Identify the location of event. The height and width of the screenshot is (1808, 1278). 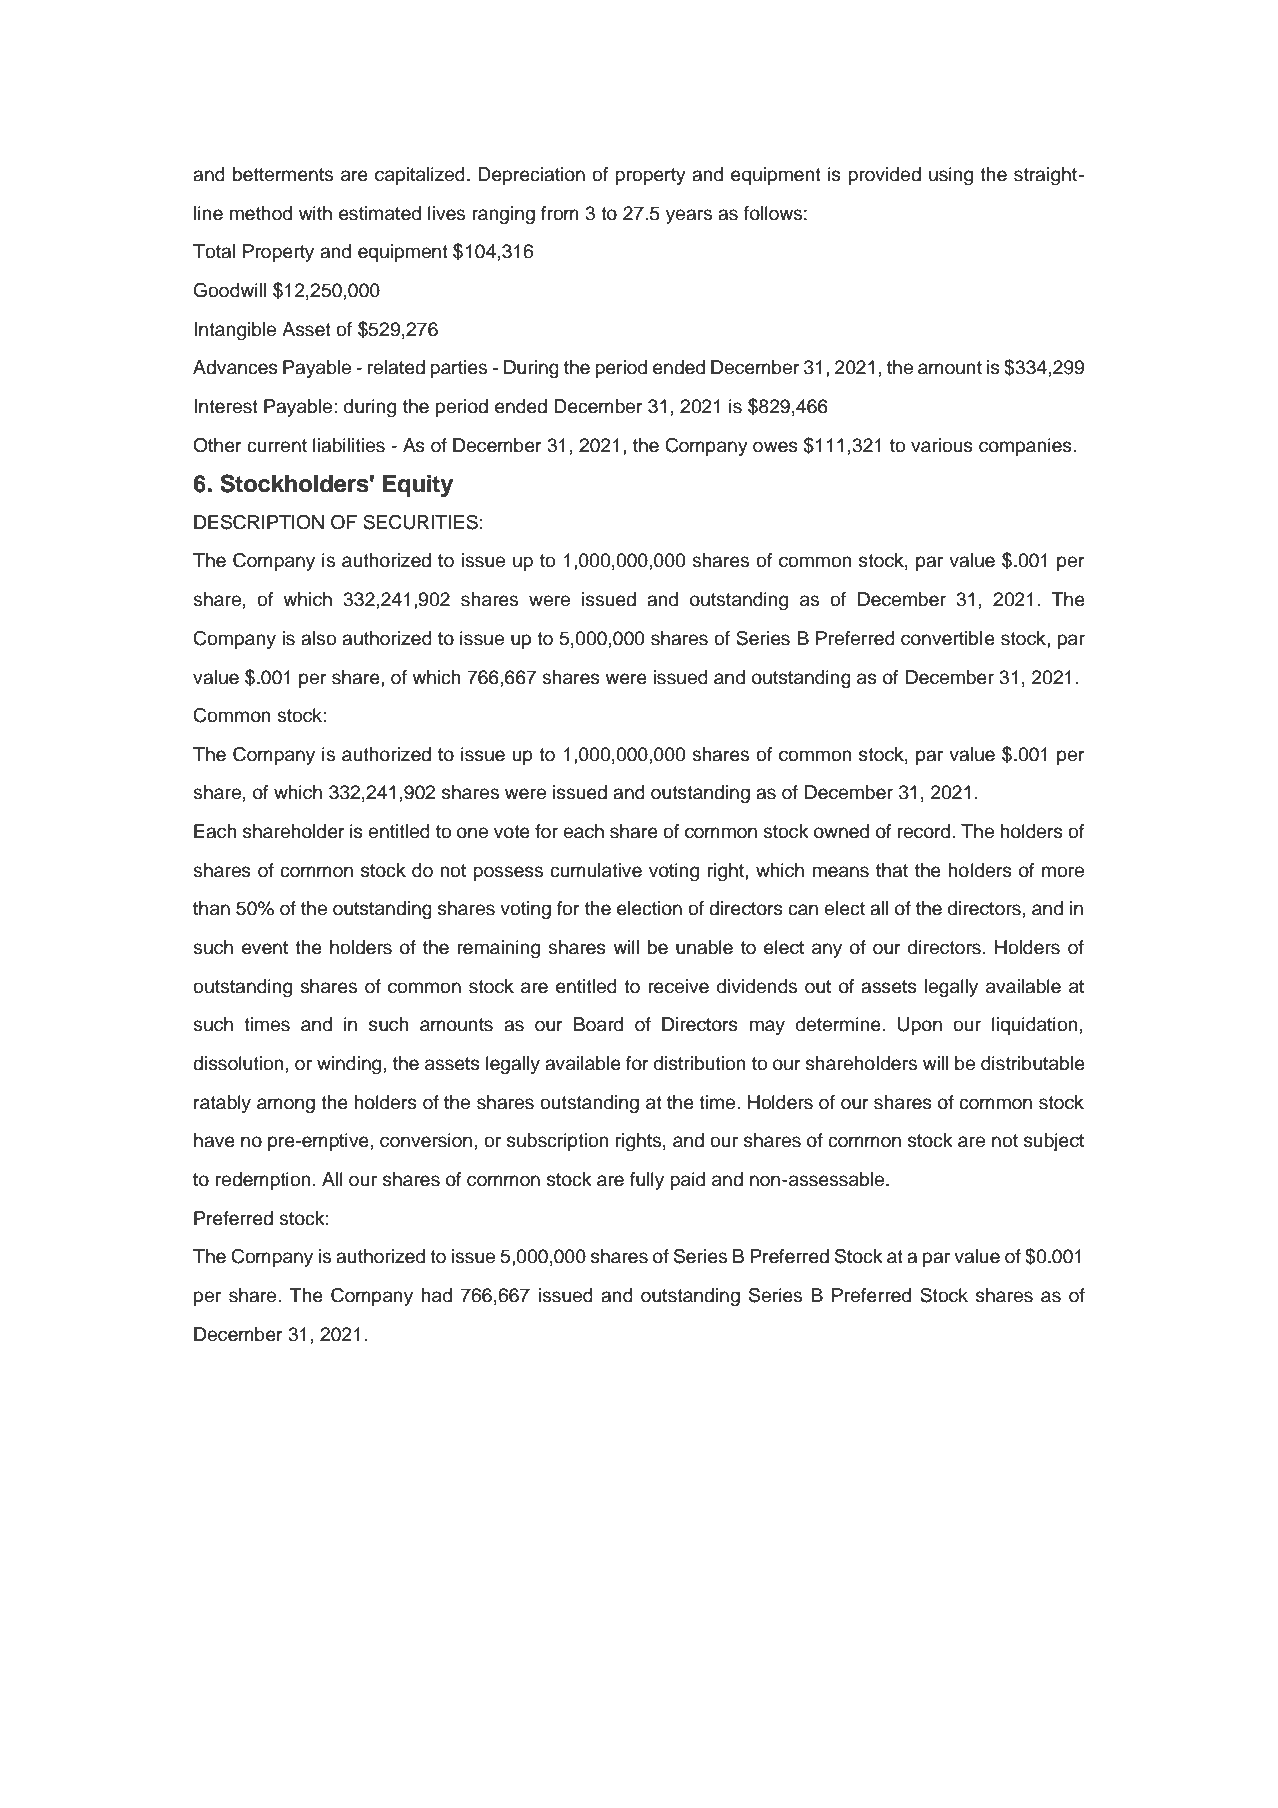
(265, 948).
